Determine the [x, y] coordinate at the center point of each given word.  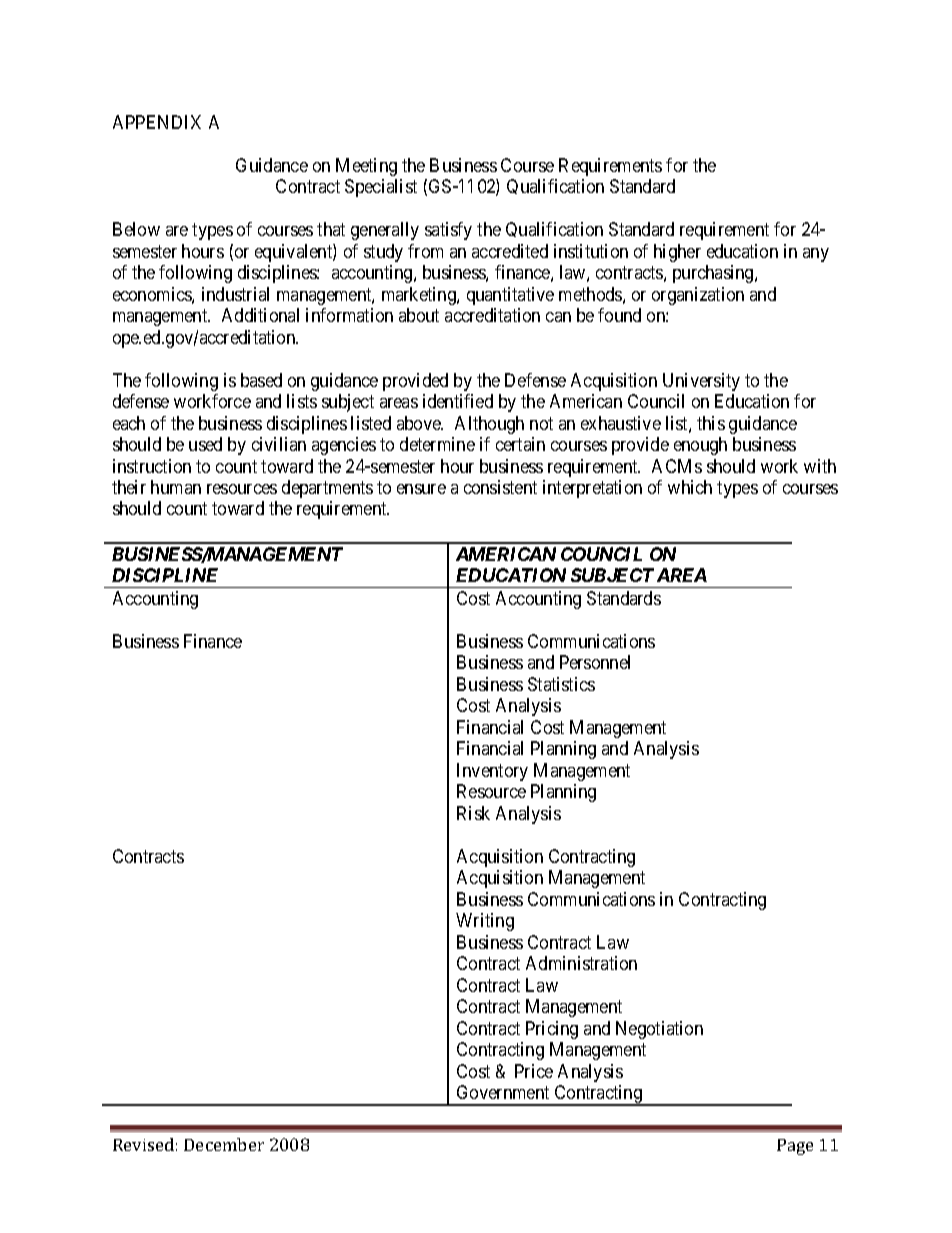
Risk [473, 813]
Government [503, 1092]
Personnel [595, 662]
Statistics [561, 684]
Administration [581, 963]
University [701, 382]
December [224, 1144]
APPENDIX [157, 122]
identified [458, 401]
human [176, 487]
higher [677, 253]
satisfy [448, 231]
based [261, 380]
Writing [485, 922]
